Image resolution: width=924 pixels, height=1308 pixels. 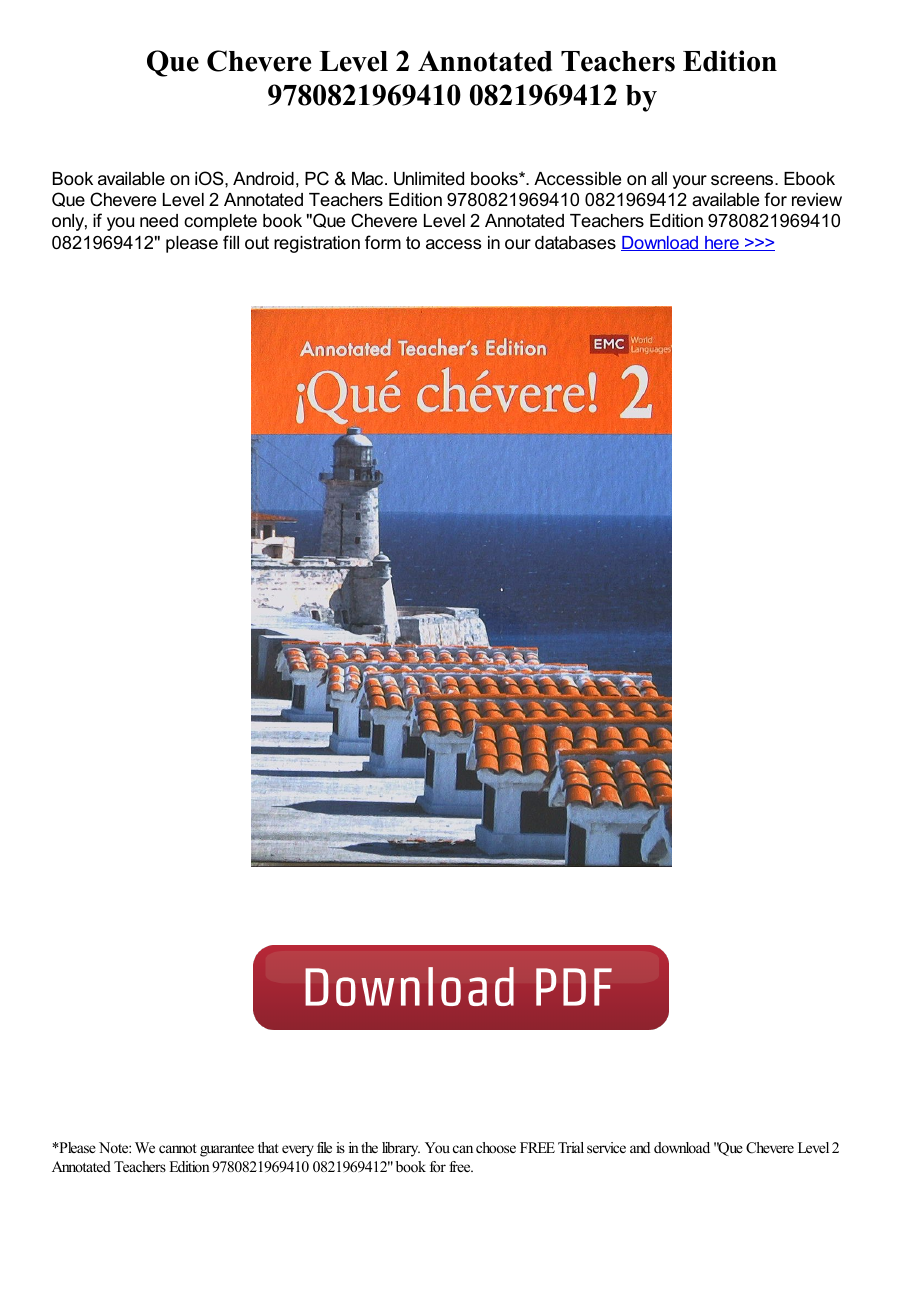 I want to click on screens, so click(x=743, y=180).
